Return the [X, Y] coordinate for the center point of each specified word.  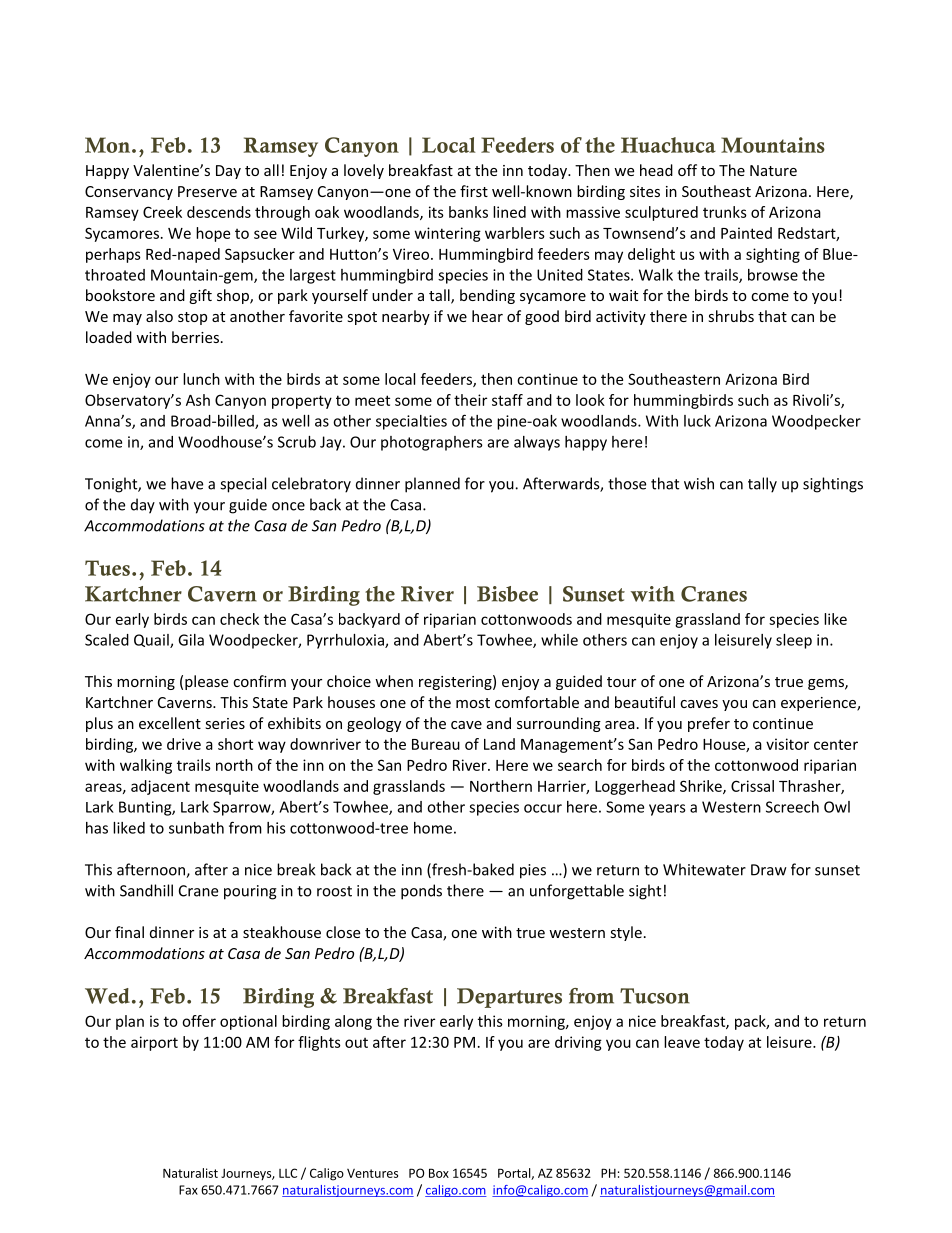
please [206, 682]
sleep [794, 641]
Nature [773, 170]
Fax [188, 1190]
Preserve [207, 191]
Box [439, 1173]
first [474, 191]
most [473, 703]
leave [682, 1042]
